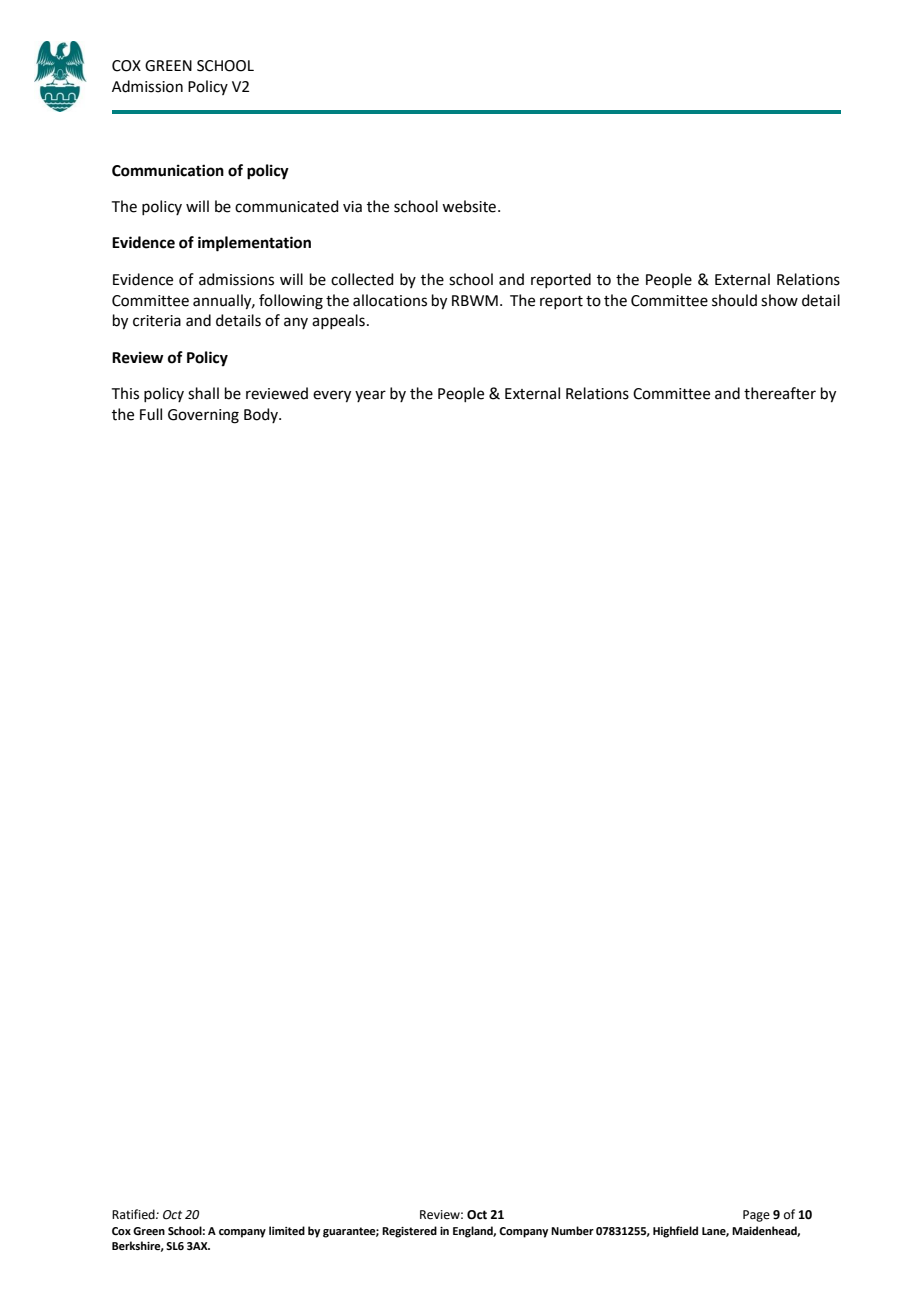 The height and width of the screenshot is (1308, 924). I want to click on website, so click(469, 206).
